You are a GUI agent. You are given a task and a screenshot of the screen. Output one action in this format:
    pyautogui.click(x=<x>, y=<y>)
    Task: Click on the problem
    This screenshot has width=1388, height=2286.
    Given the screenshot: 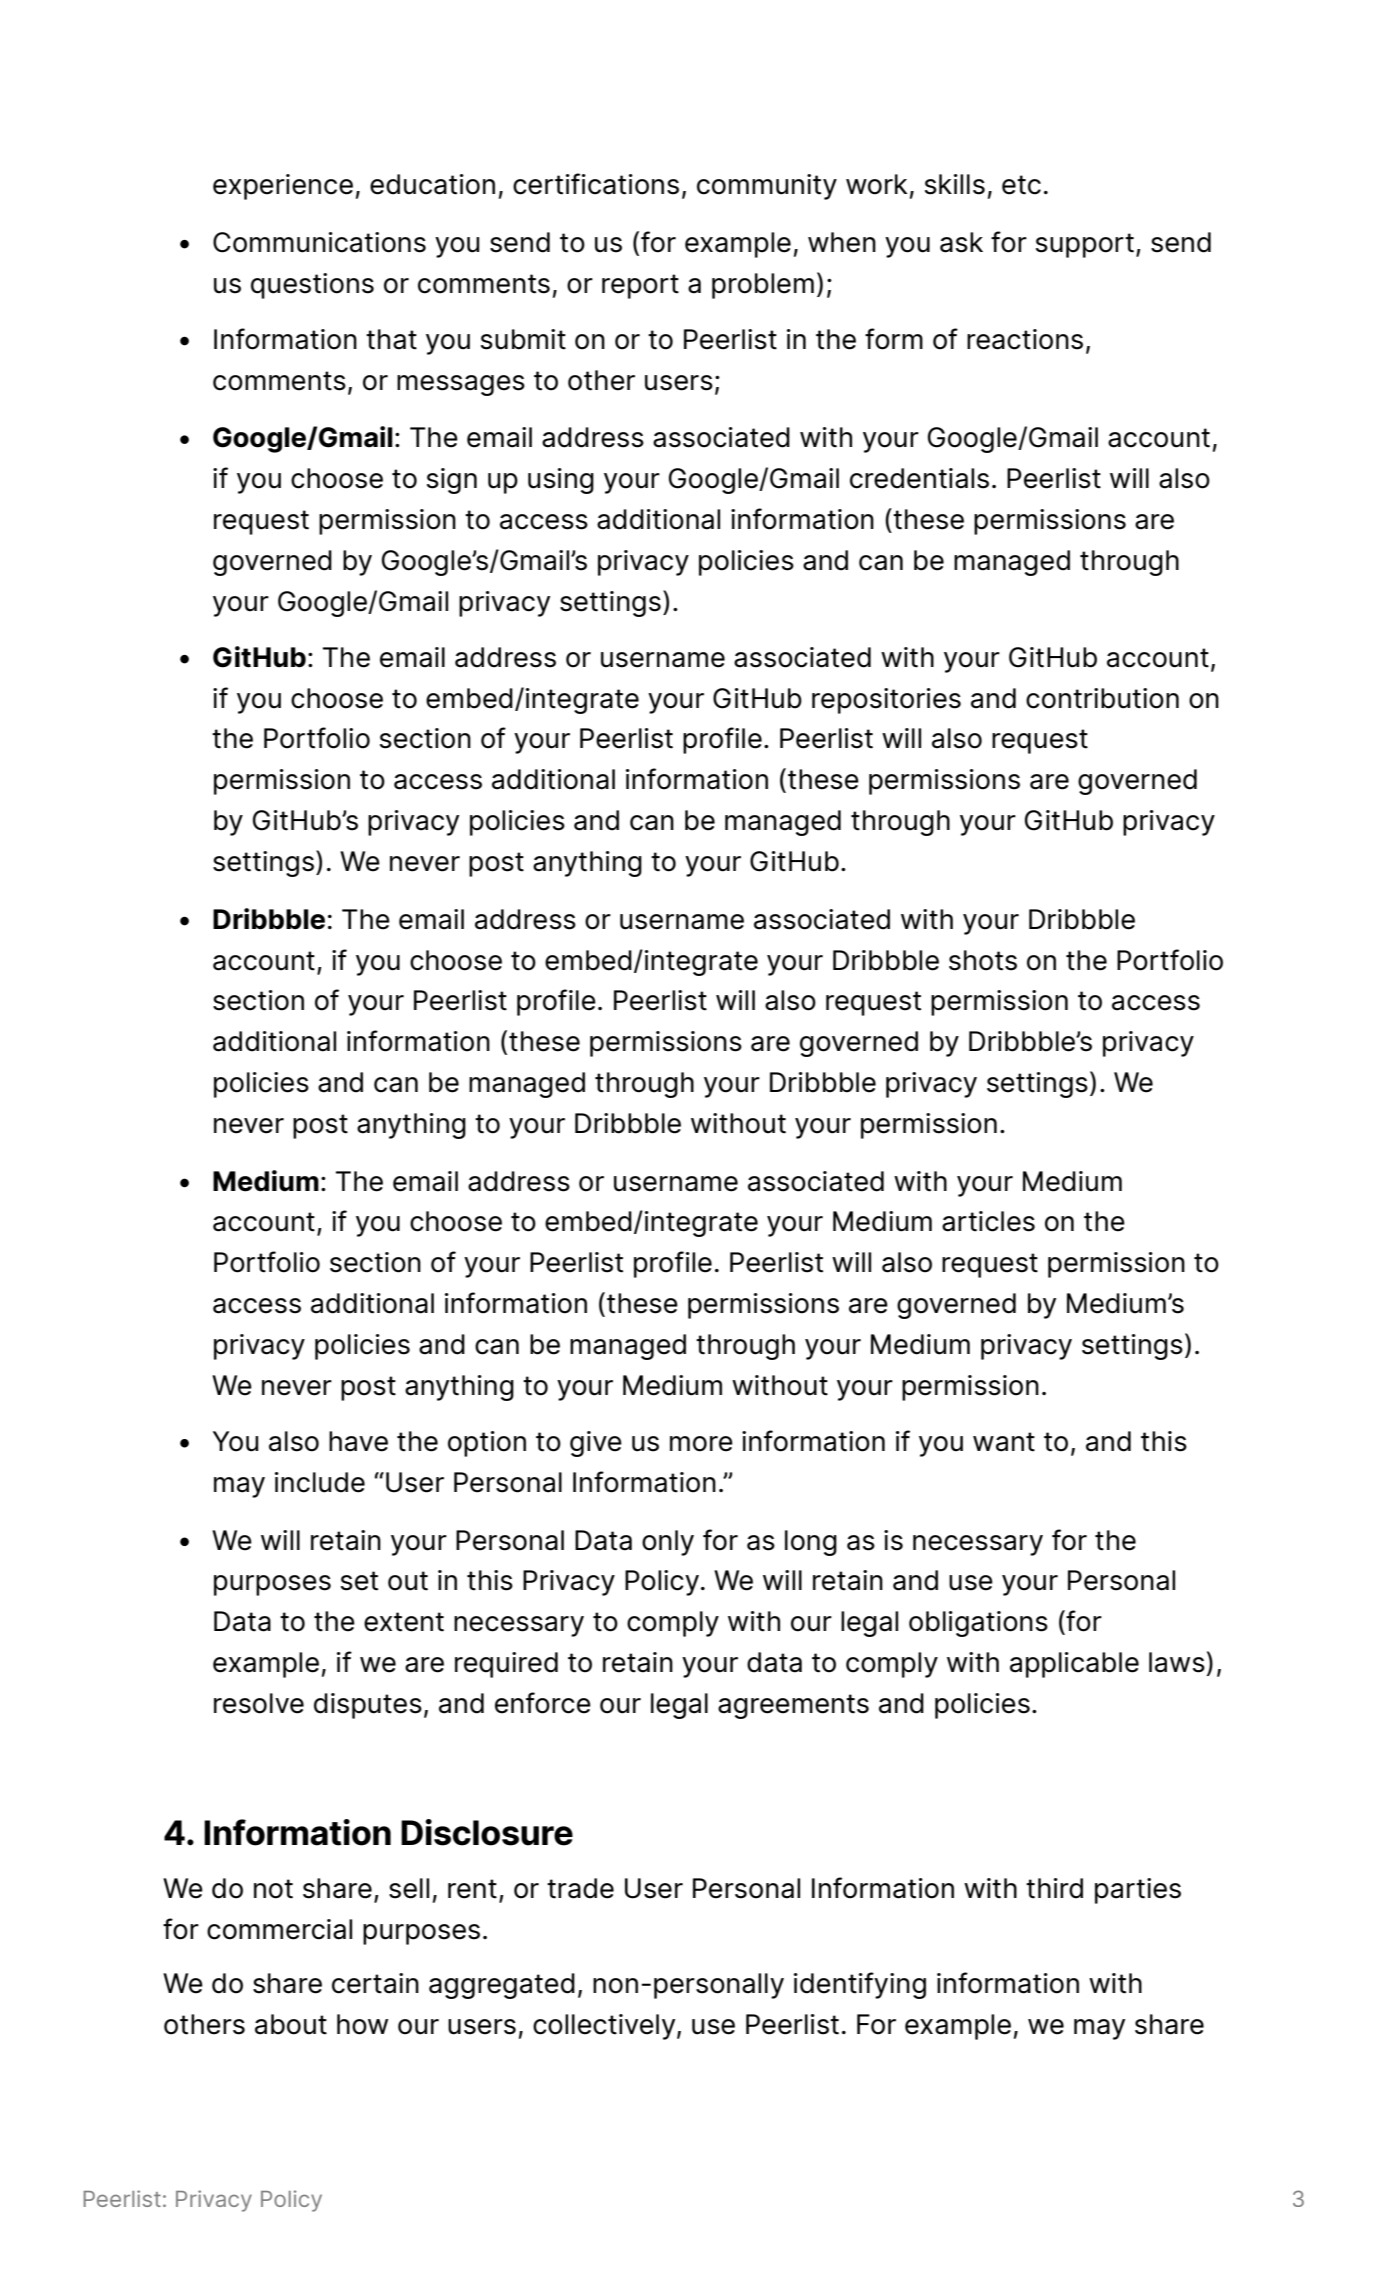 What is the action you would take?
    pyautogui.click(x=763, y=286)
